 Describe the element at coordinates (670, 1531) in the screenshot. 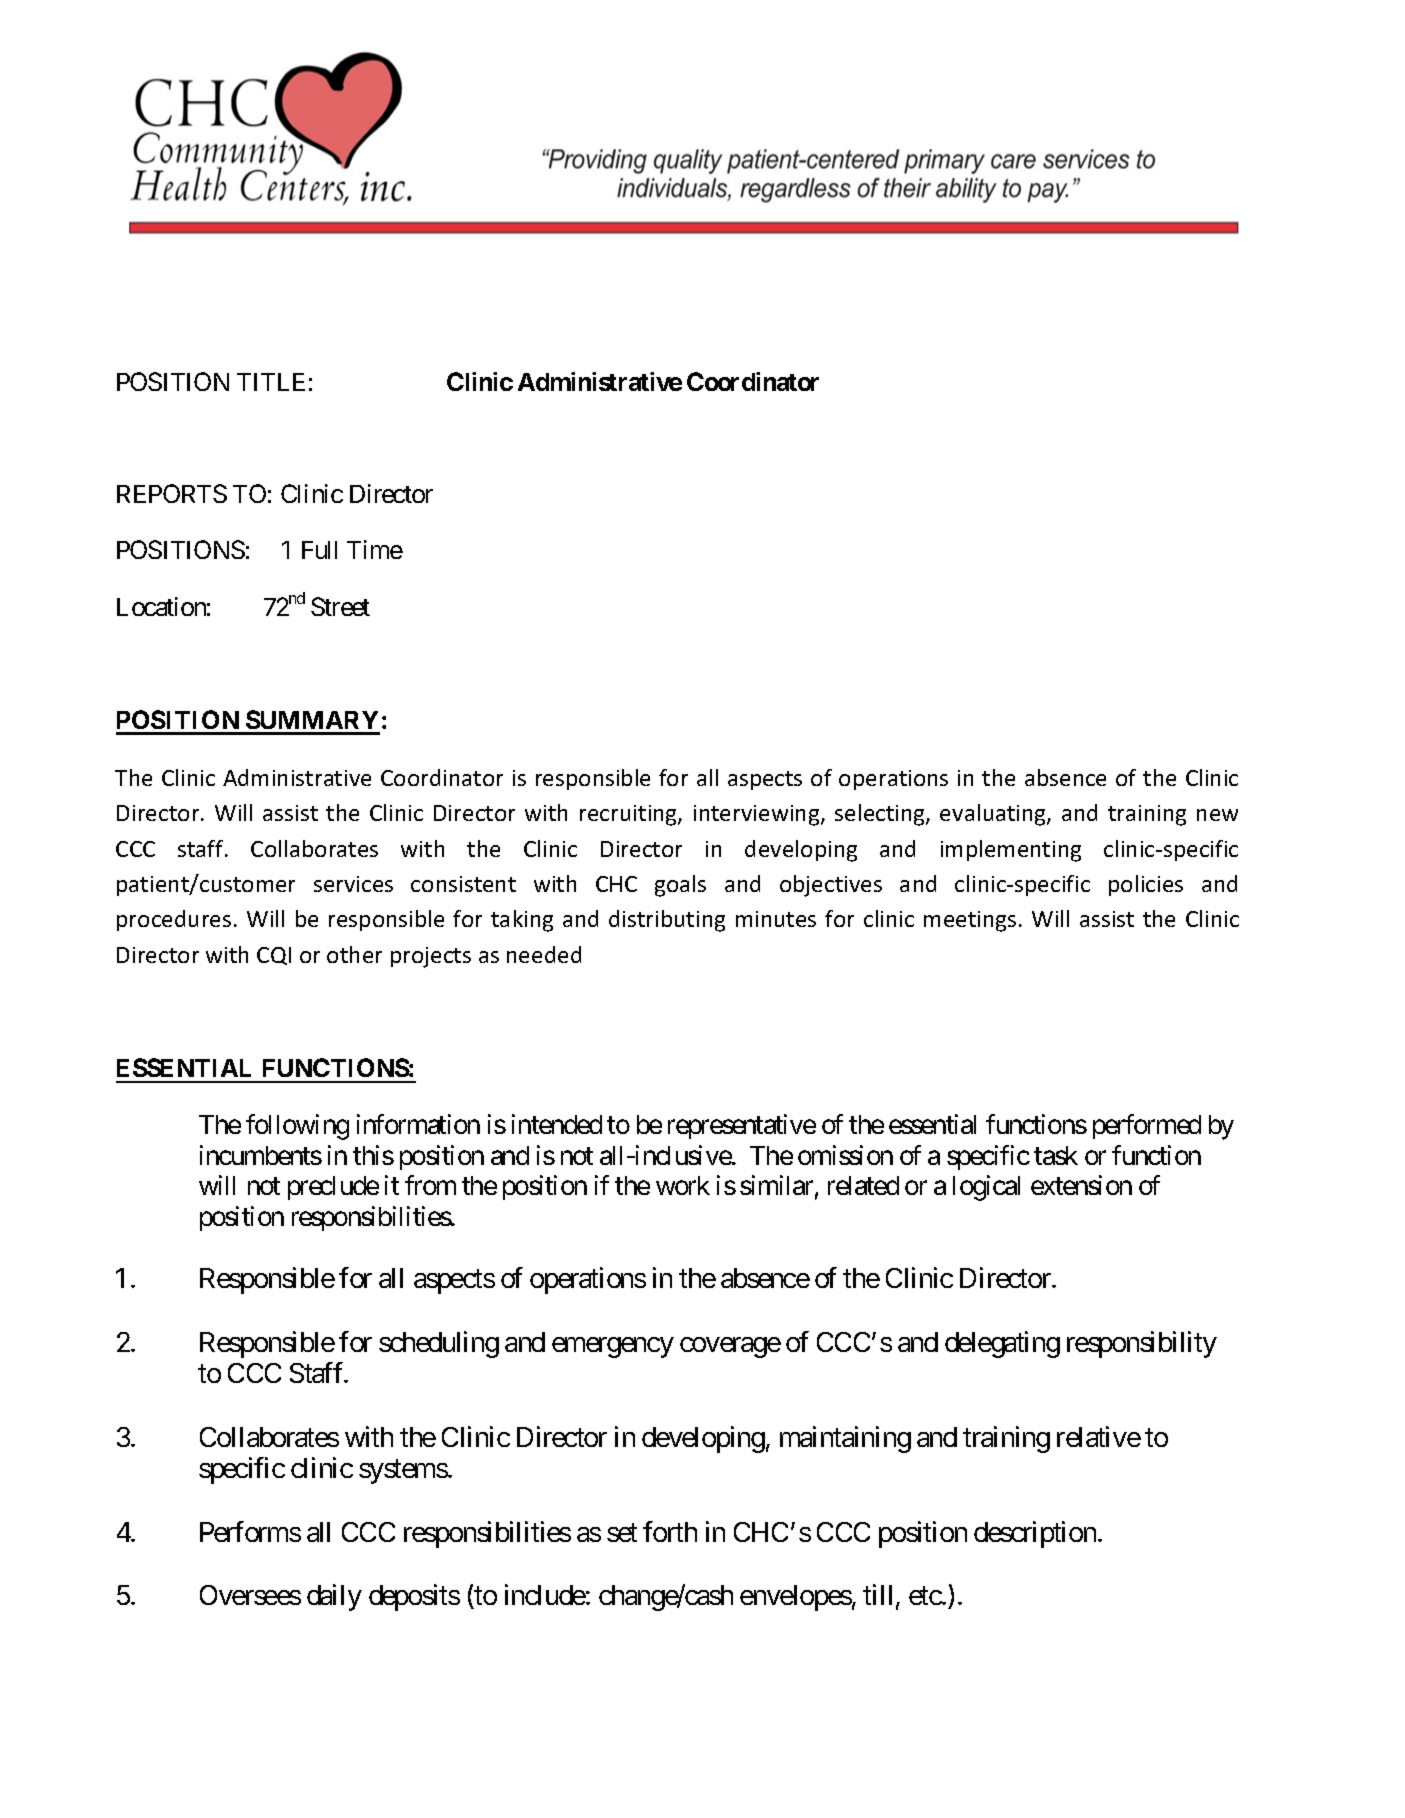

I see `forth` at that location.
